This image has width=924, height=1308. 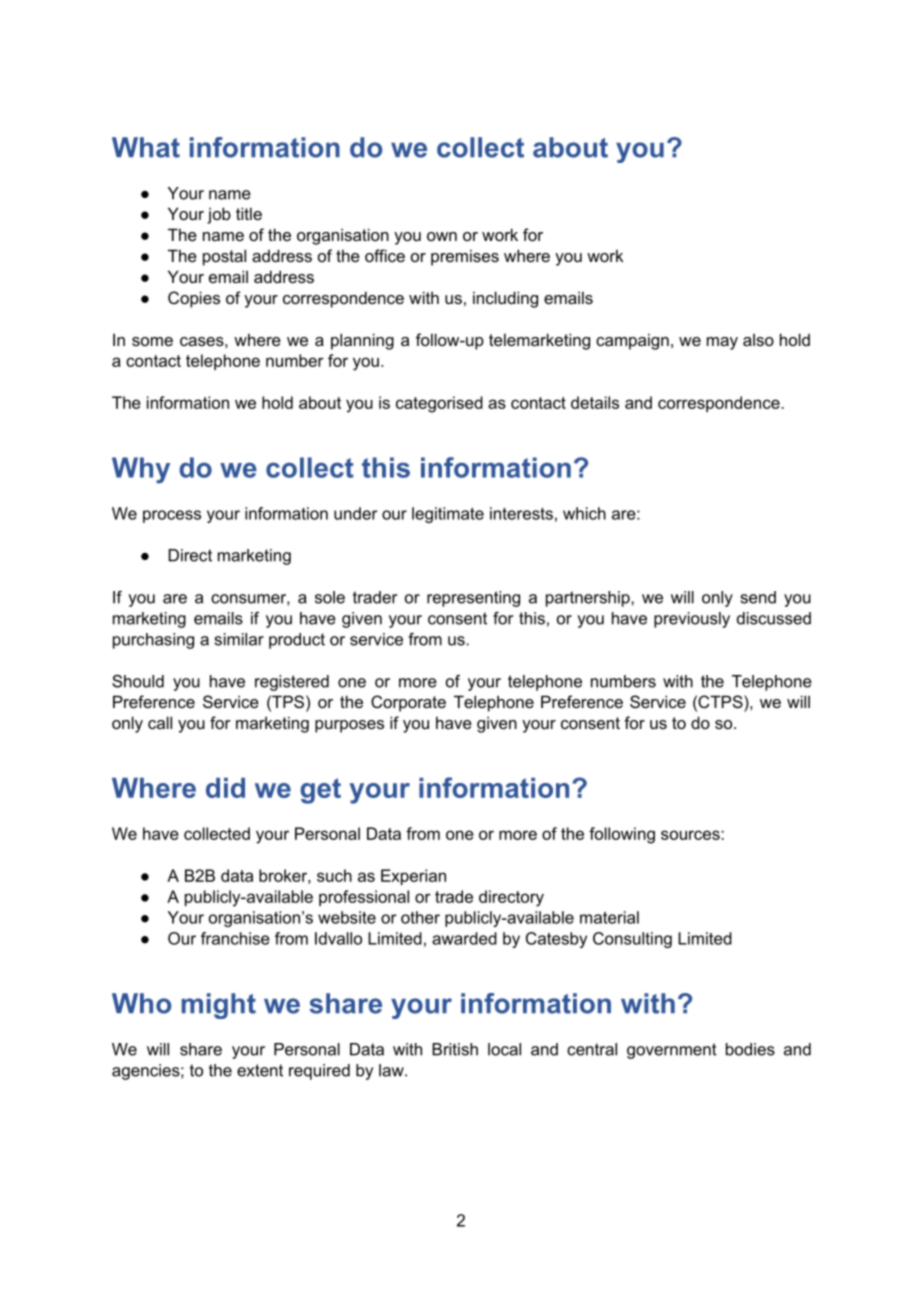 What do you see at coordinates (439, 404) in the image?
I see `categorised` at bounding box center [439, 404].
